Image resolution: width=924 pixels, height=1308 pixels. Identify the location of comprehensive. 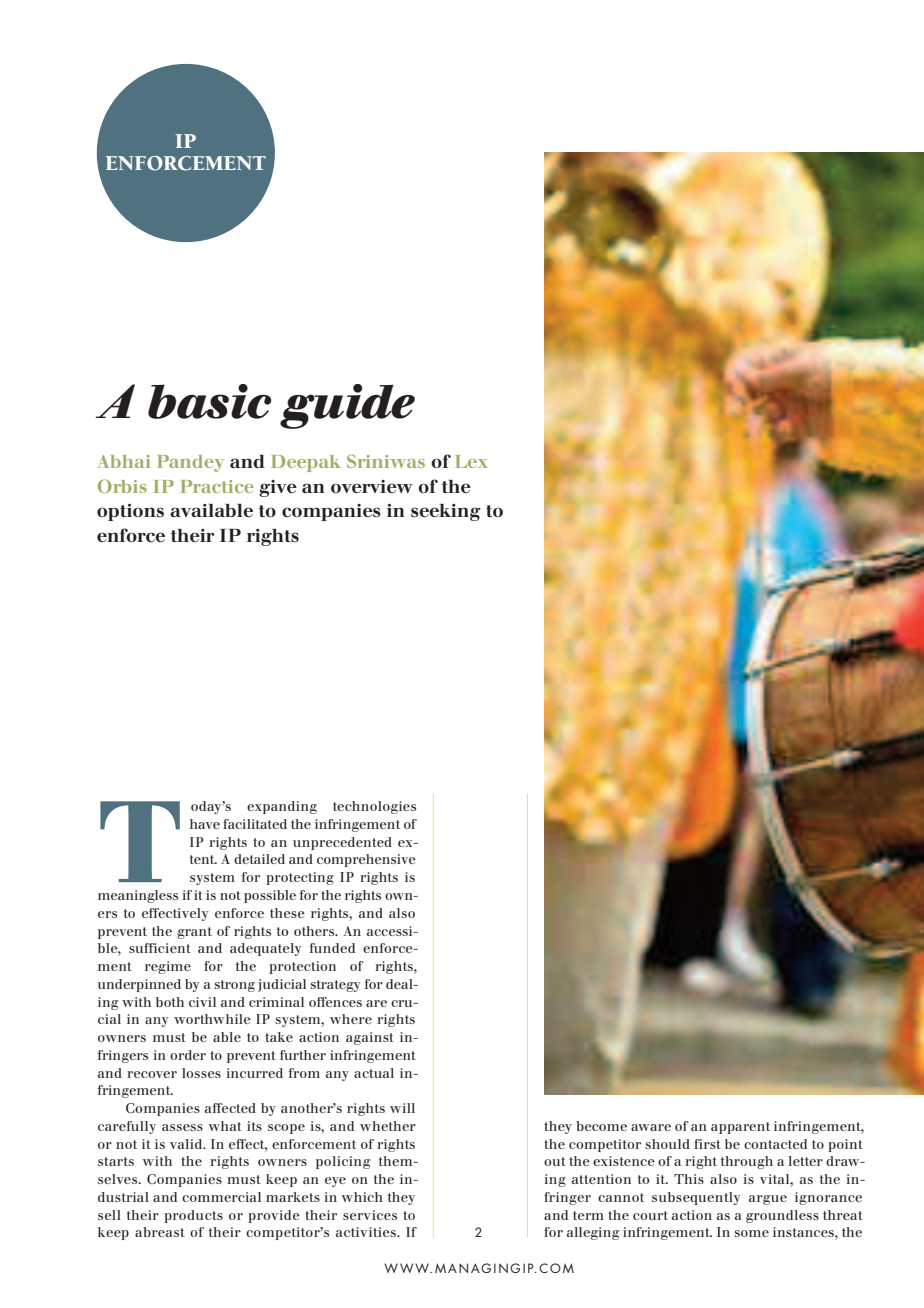
(366, 860).
